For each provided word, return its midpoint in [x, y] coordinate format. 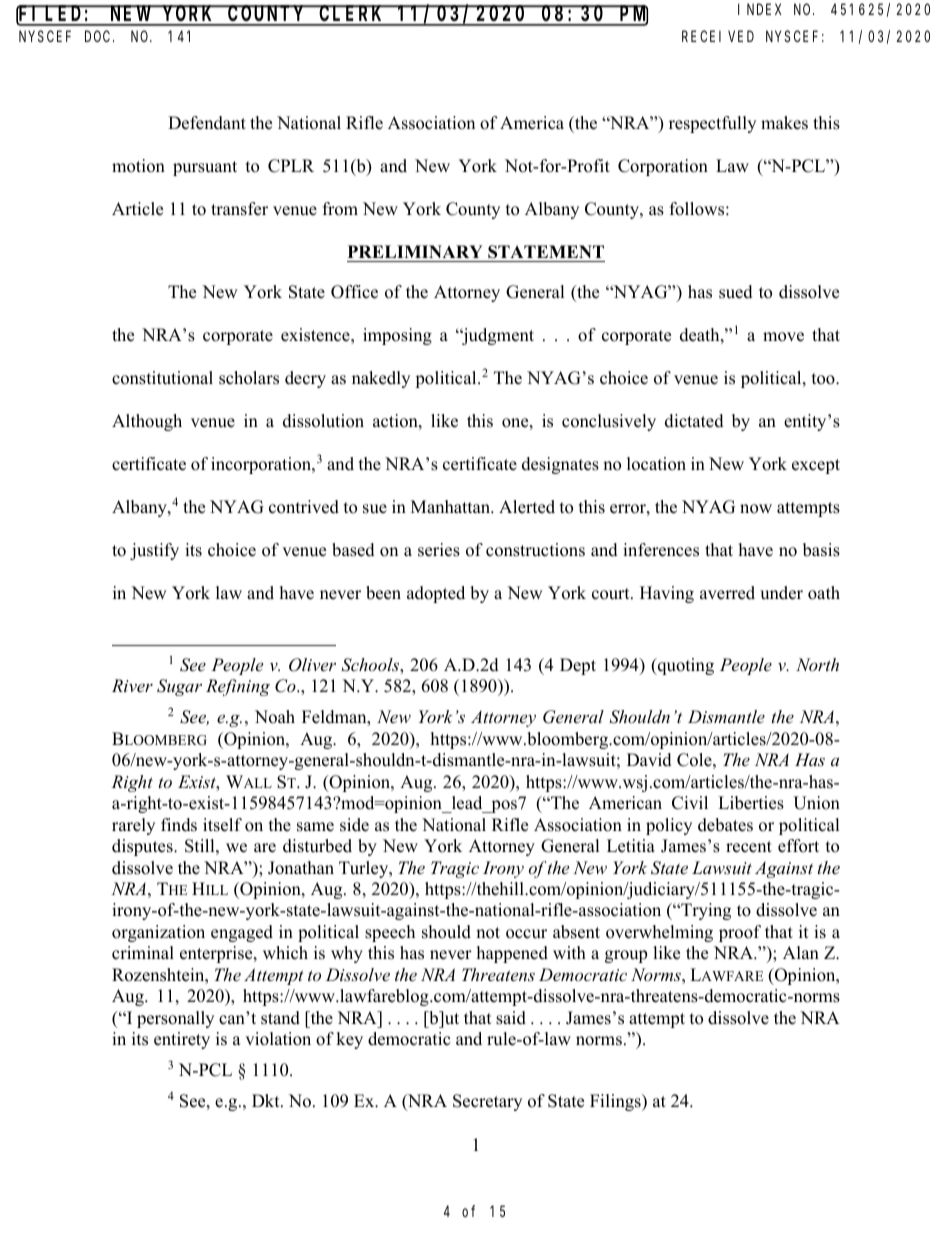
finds [179, 825]
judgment [497, 336]
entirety [182, 1040]
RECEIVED [718, 36]
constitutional [162, 378]
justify [154, 551]
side [354, 825]
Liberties [751, 803]
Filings [616, 1102]
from [340, 209]
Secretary [487, 1102]
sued [736, 292]
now [756, 509]
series [439, 550]
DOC [99, 36]
